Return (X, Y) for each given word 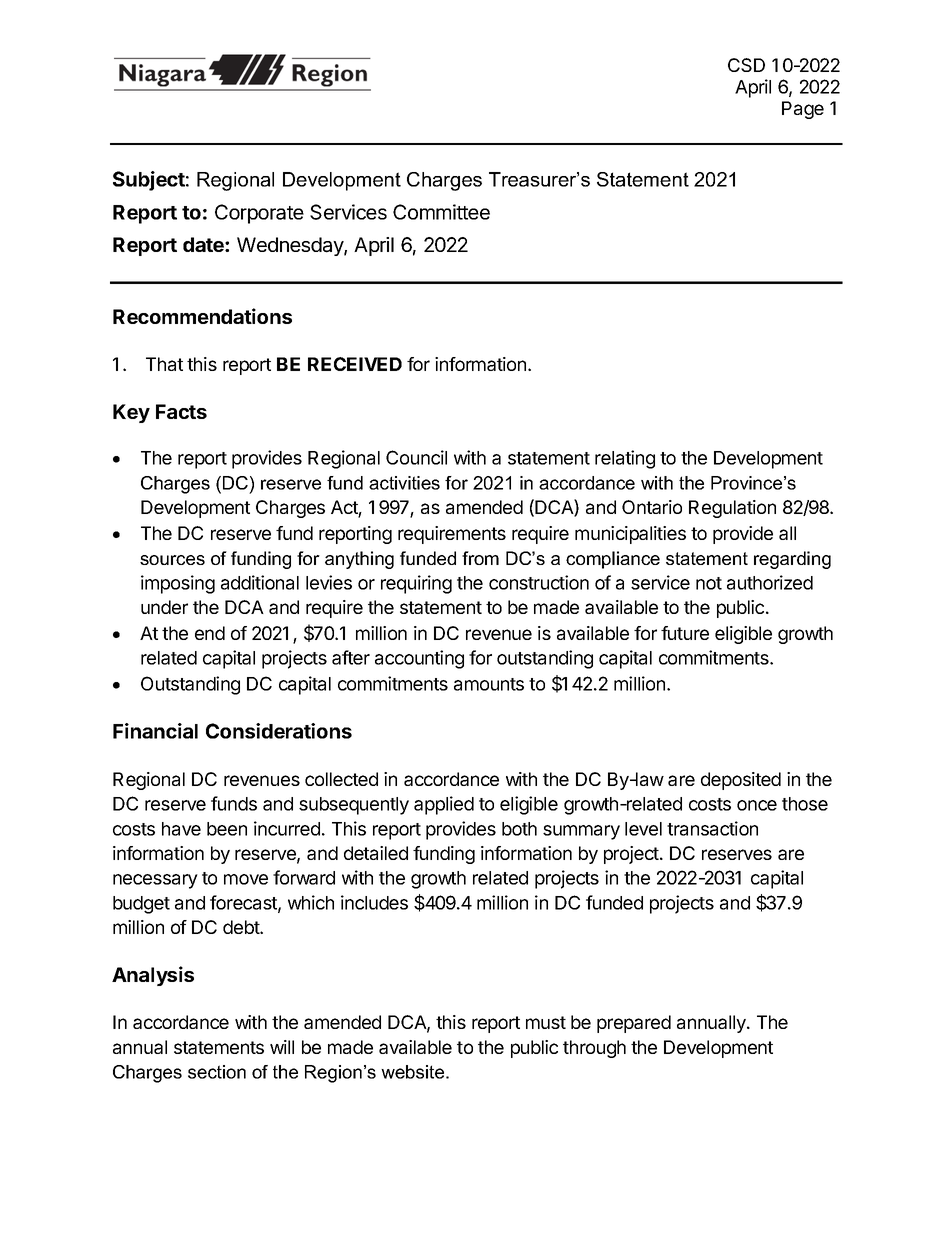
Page (803, 110)
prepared (634, 1024)
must (546, 1022)
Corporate (259, 214)
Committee (441, 212)
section (217, 1072)
